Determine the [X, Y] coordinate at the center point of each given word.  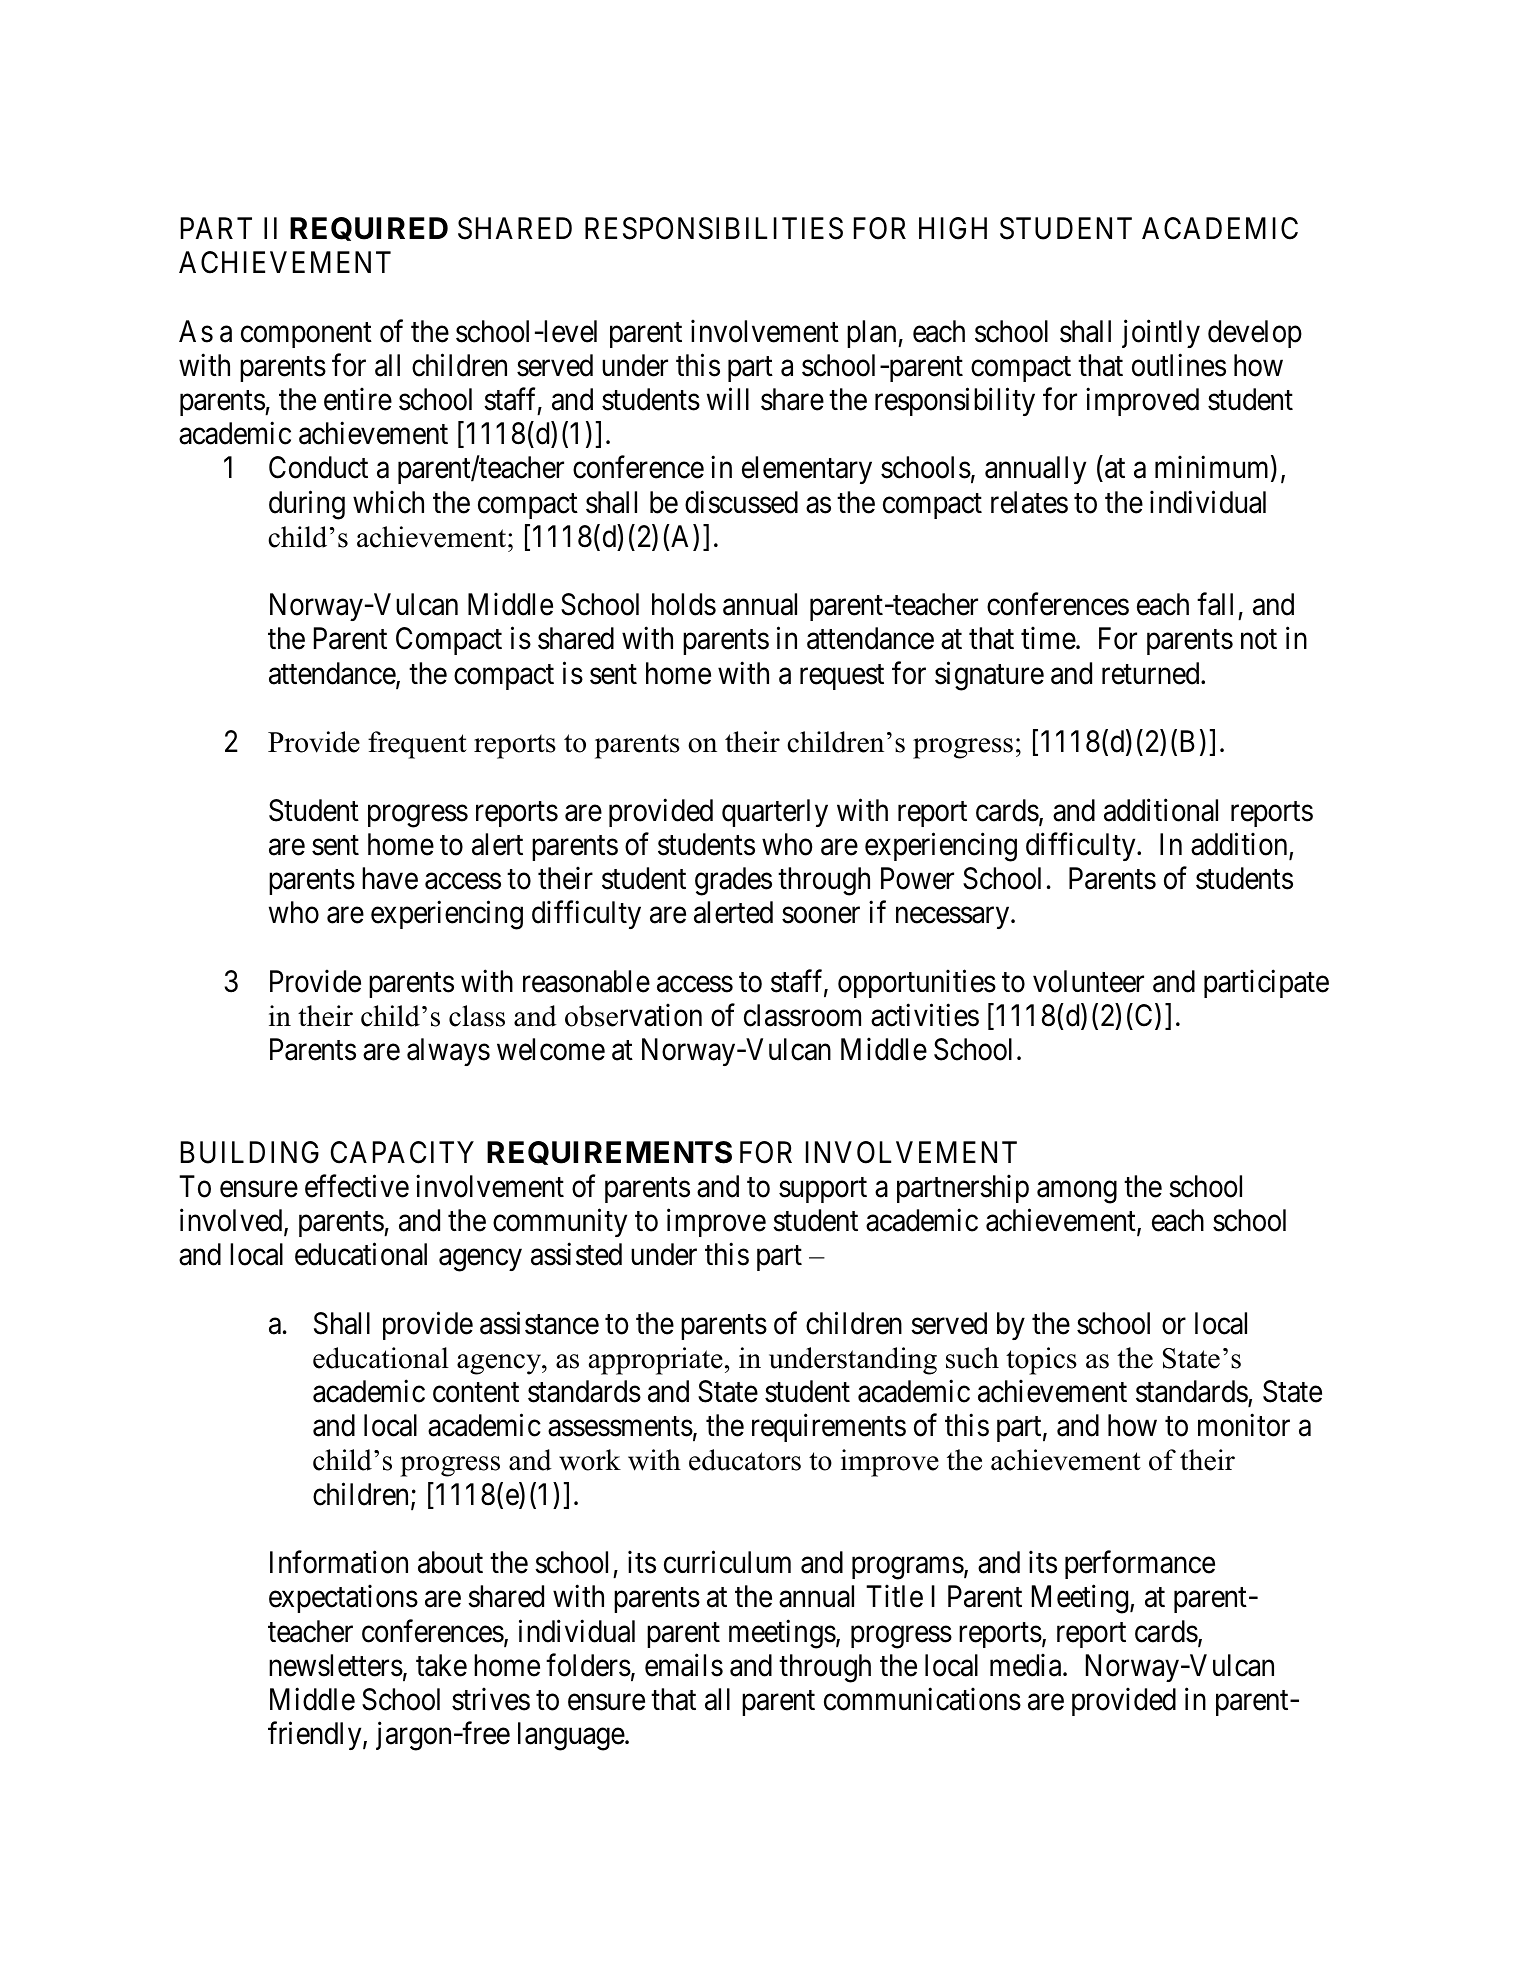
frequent [417, 745]
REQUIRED [369, 229]
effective [357, 1186]
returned [1152, 673]
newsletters [336, 1665]
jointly [1161, 333]
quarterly [775, 813]
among [1077, 1192]
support [823, 1190]
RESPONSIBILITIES [714, 228]
